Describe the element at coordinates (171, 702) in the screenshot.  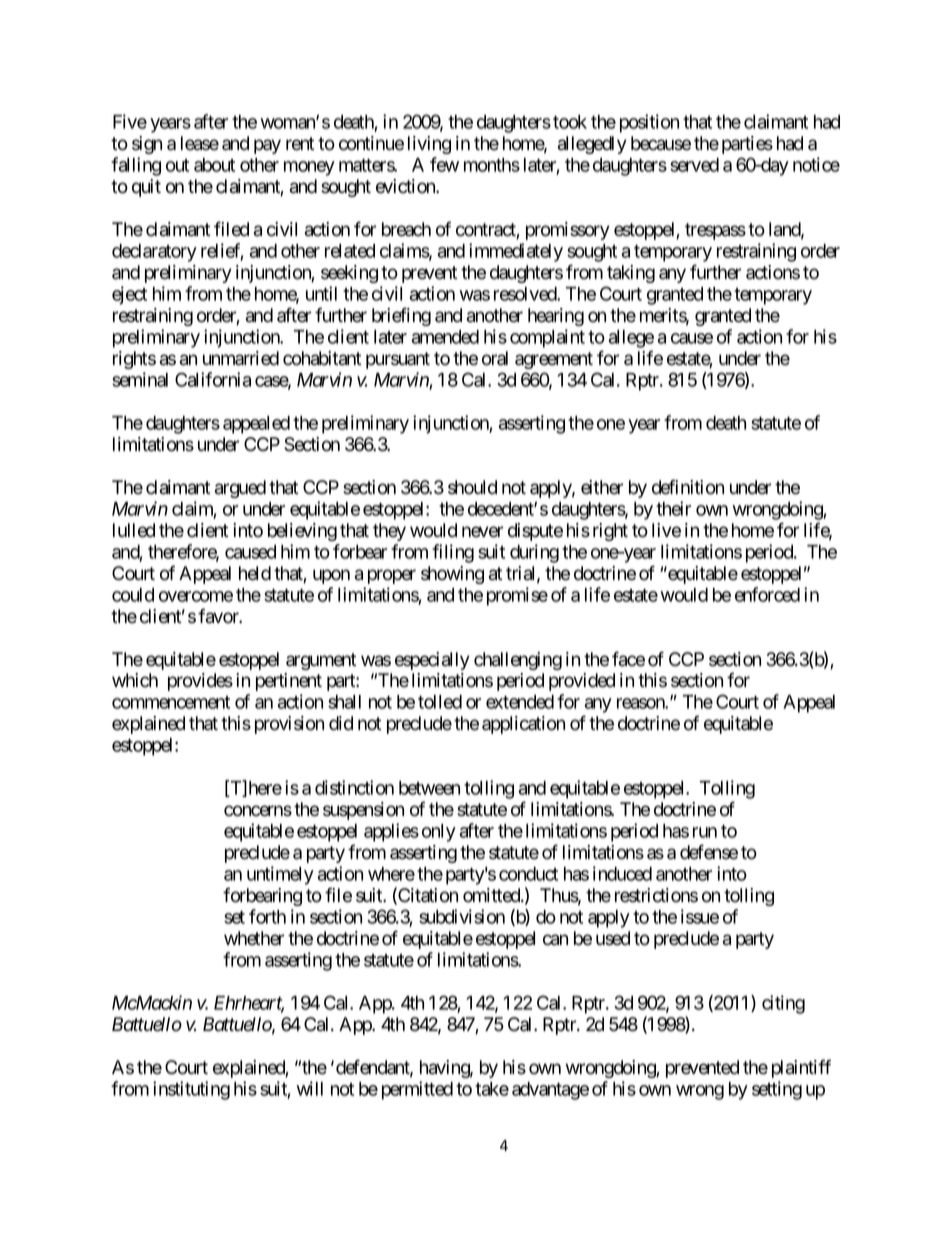
I see `commencement` at that location.
